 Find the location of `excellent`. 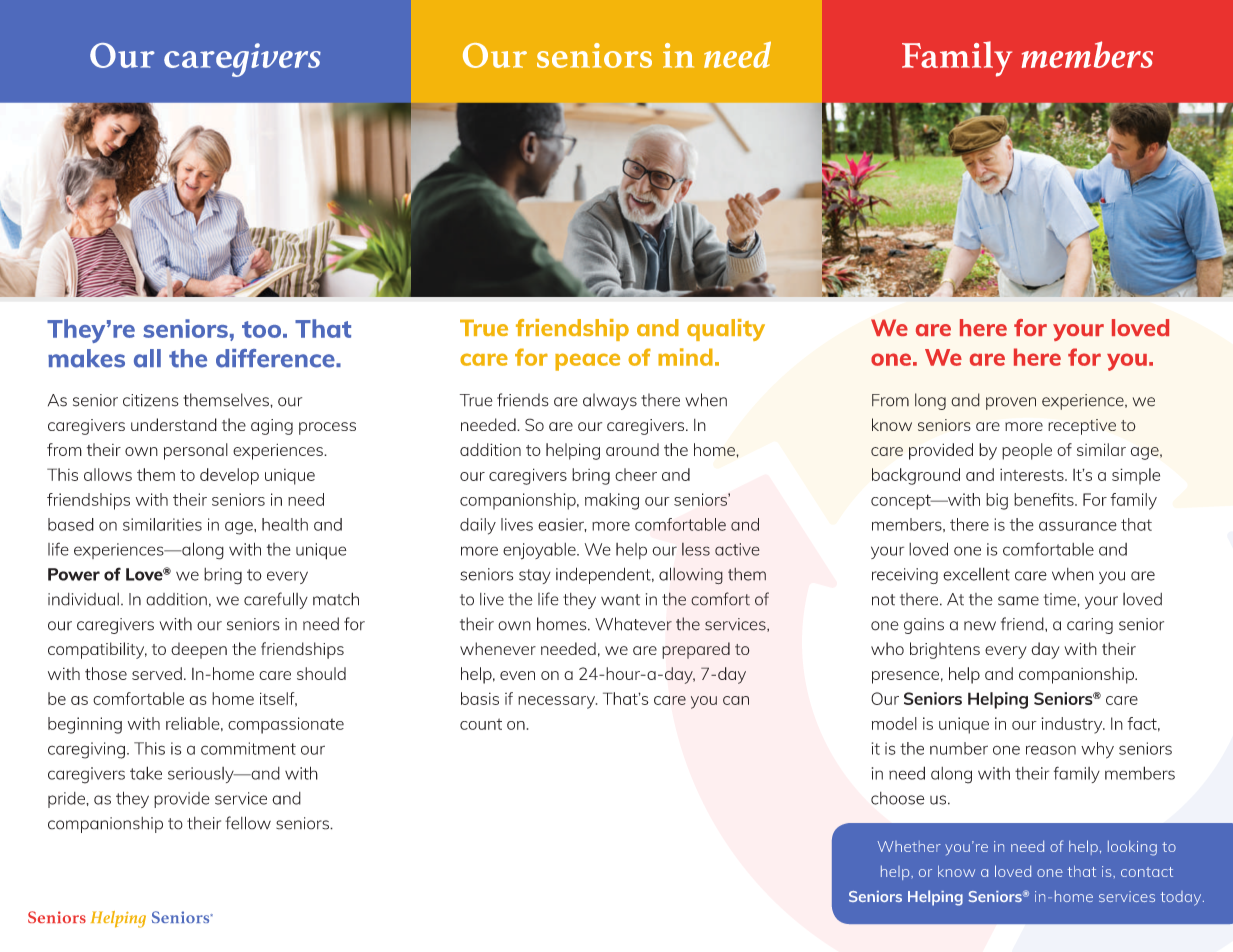

excellent is located at coordinates (976, 574).
